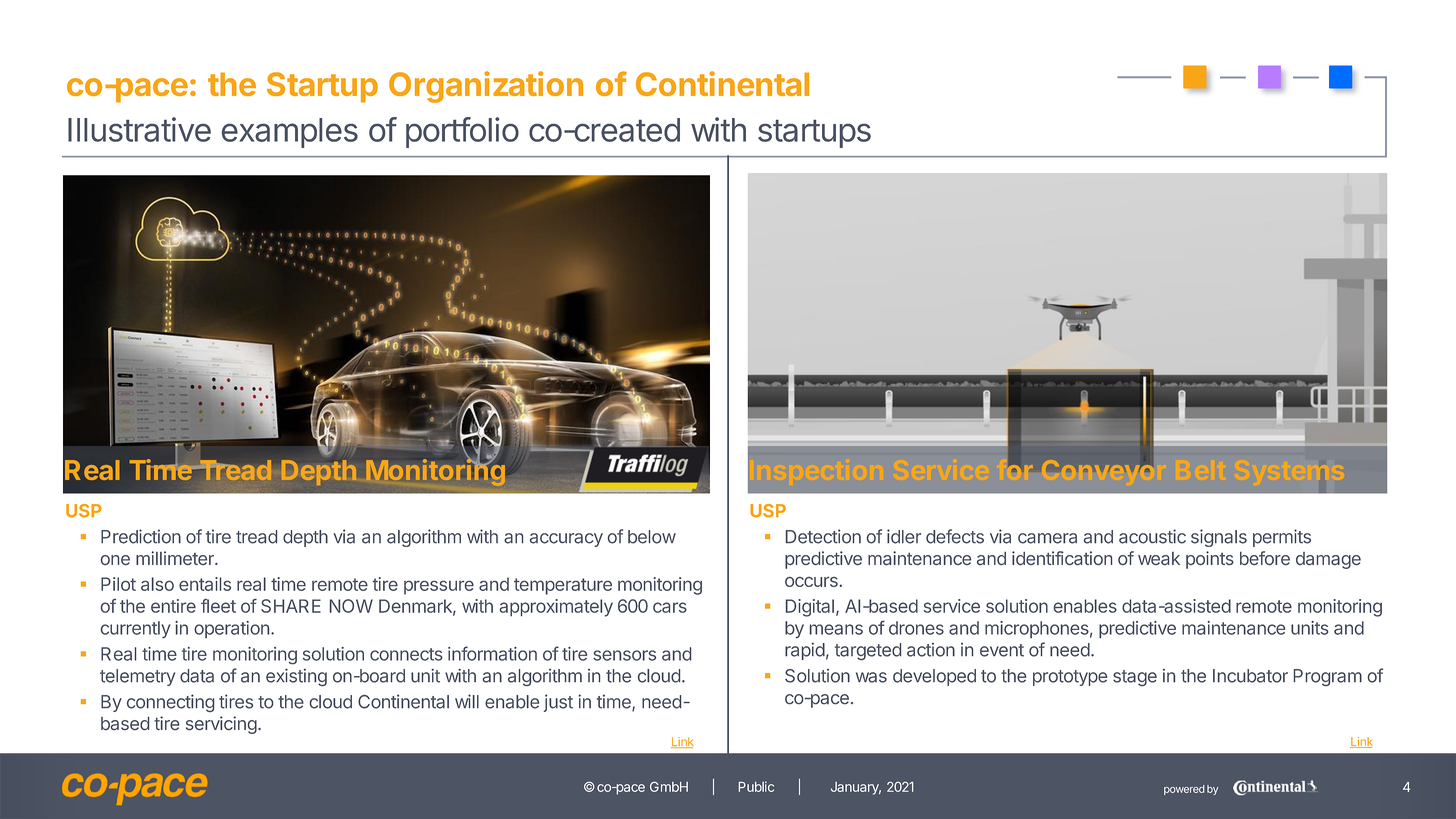 The height and width of the screenshot is (819, 1456). Describe the element at coordinates (652, 537) in the screenshot. I see `below` at that location.
